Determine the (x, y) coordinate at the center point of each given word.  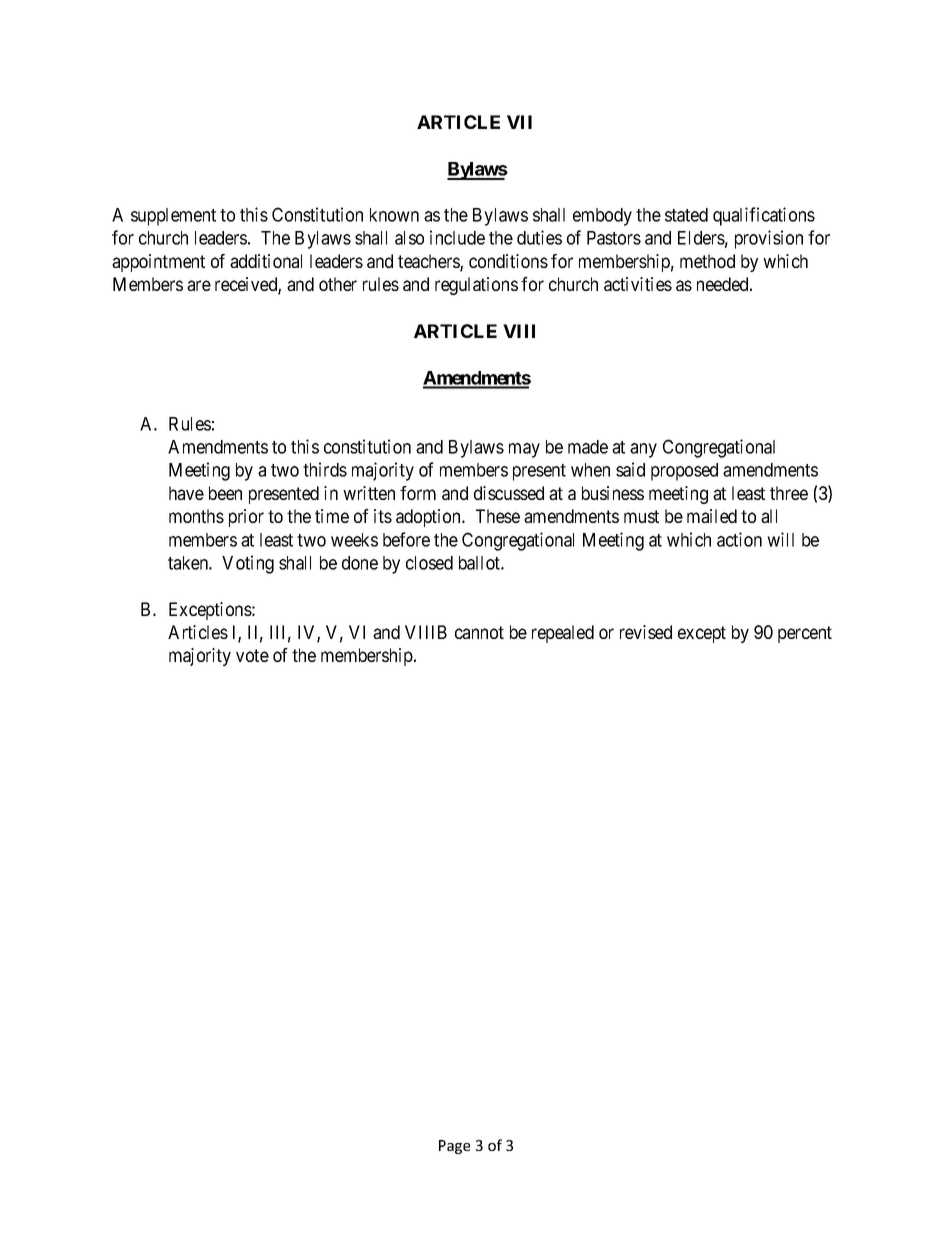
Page (454, 1147)
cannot (479, 632)
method (707, 261)
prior (246, 518)
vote (252, 655)
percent (805, 634)
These (498, 516)
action (739, 539)
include (457, 237)
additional (266, 261)
